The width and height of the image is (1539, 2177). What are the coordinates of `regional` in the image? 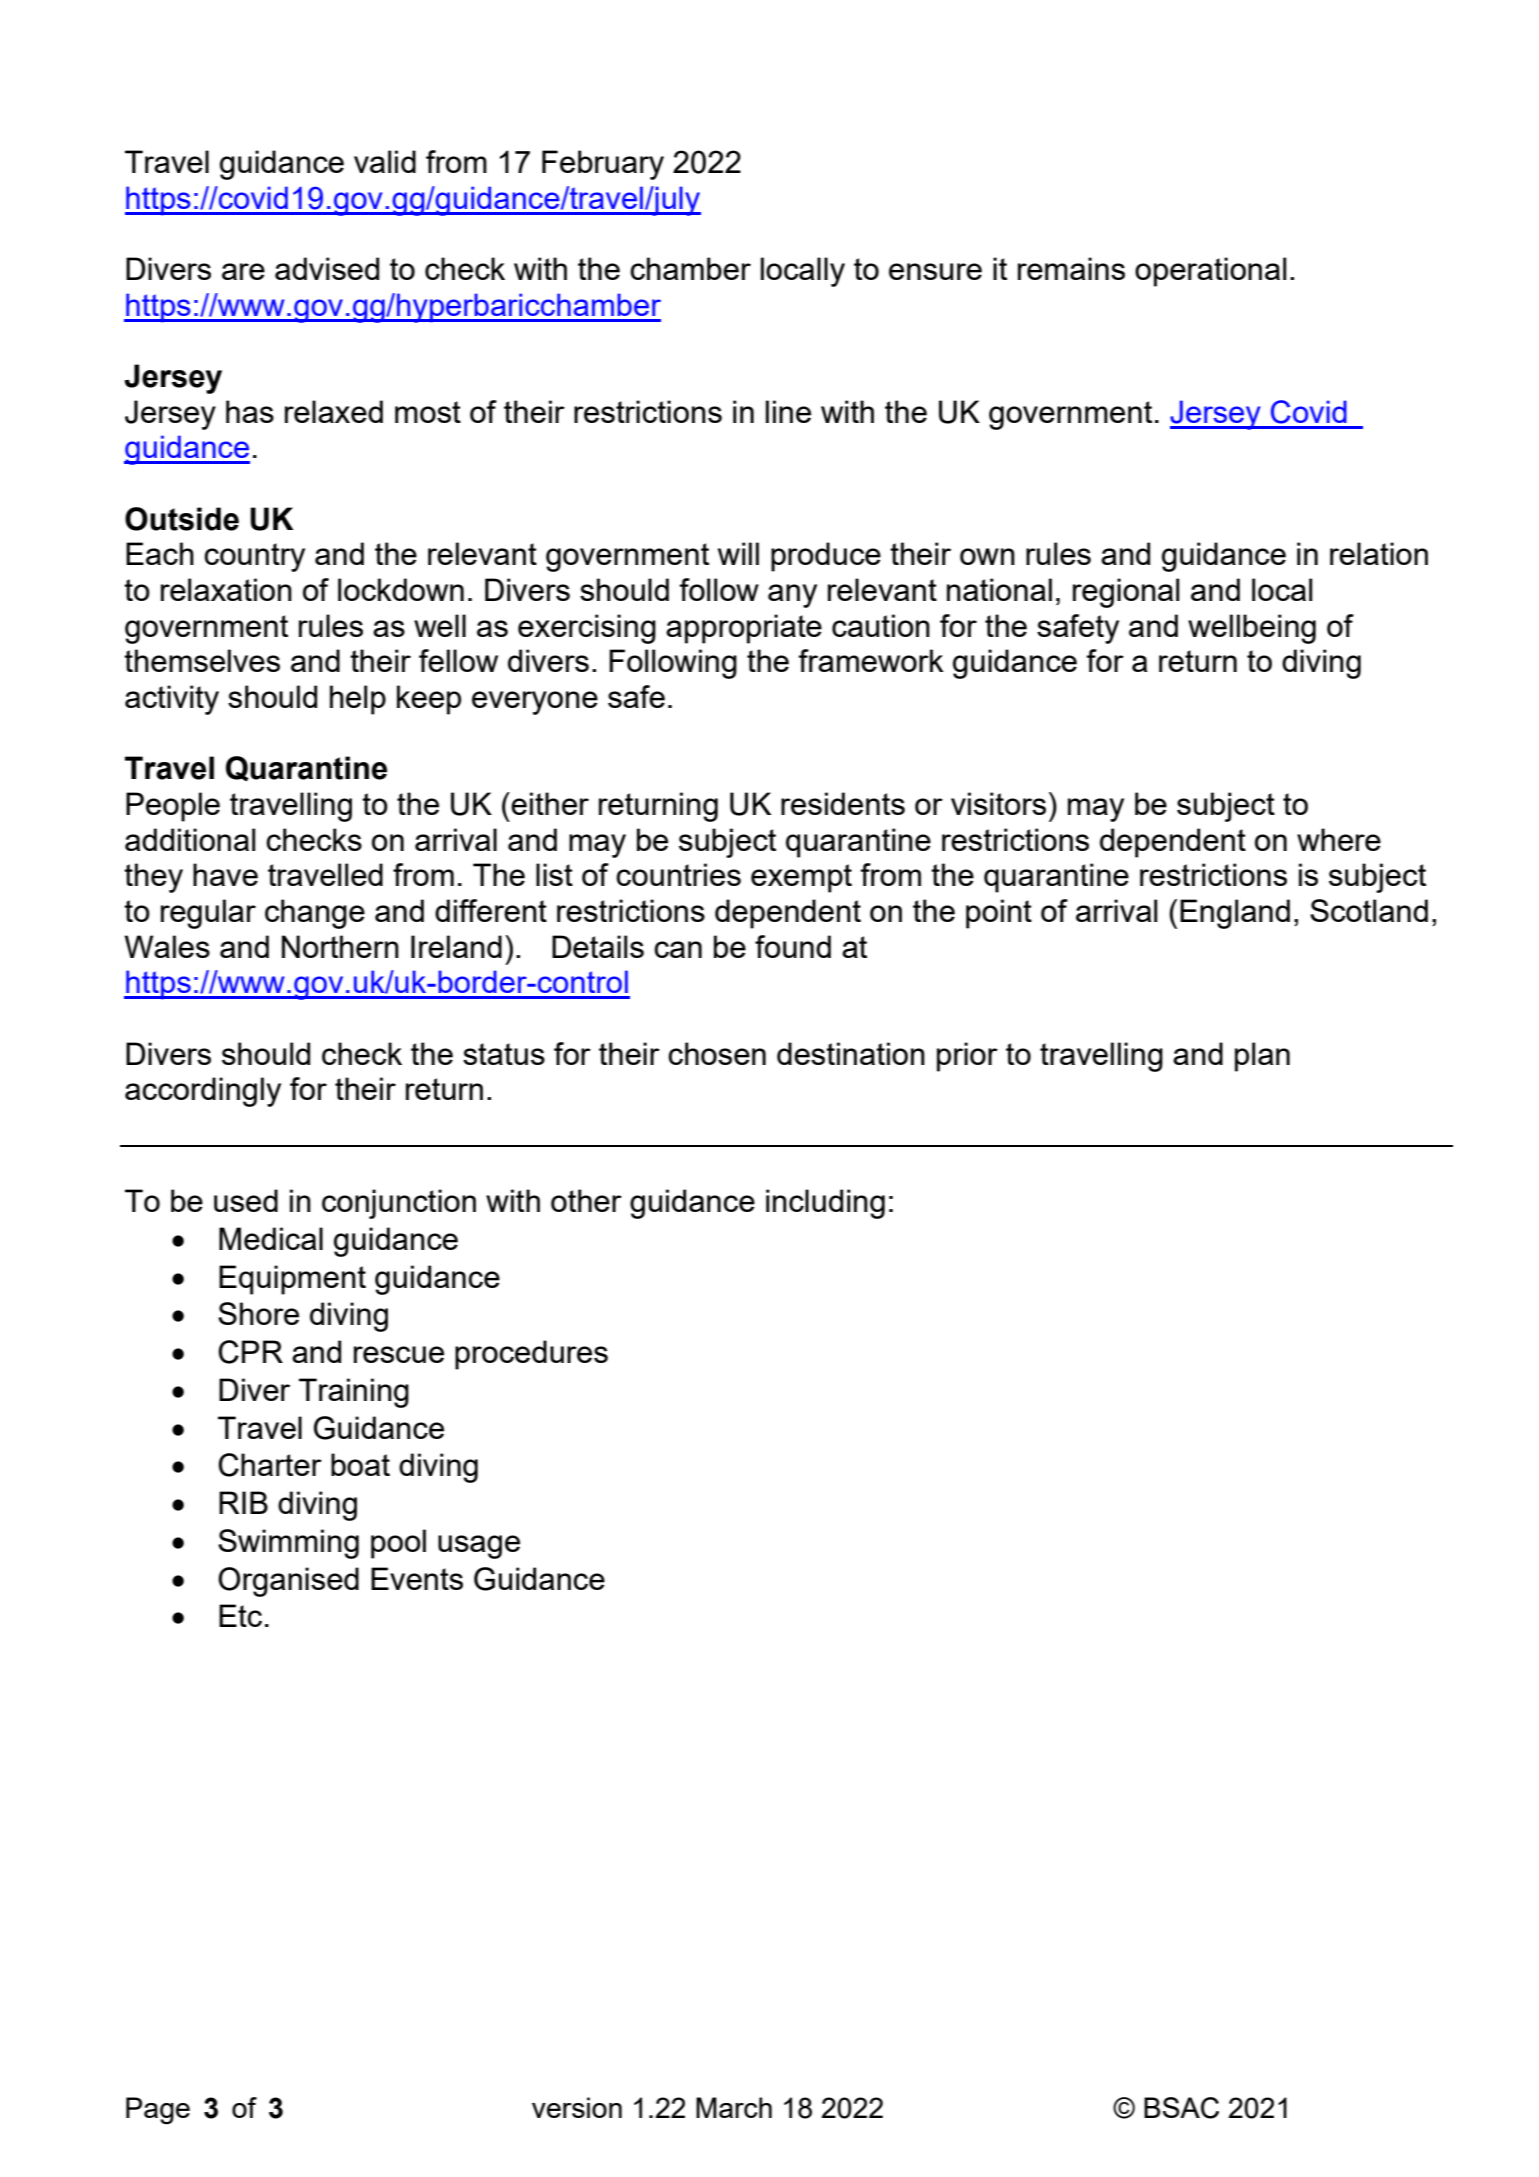 It's located at (1126, 593).
